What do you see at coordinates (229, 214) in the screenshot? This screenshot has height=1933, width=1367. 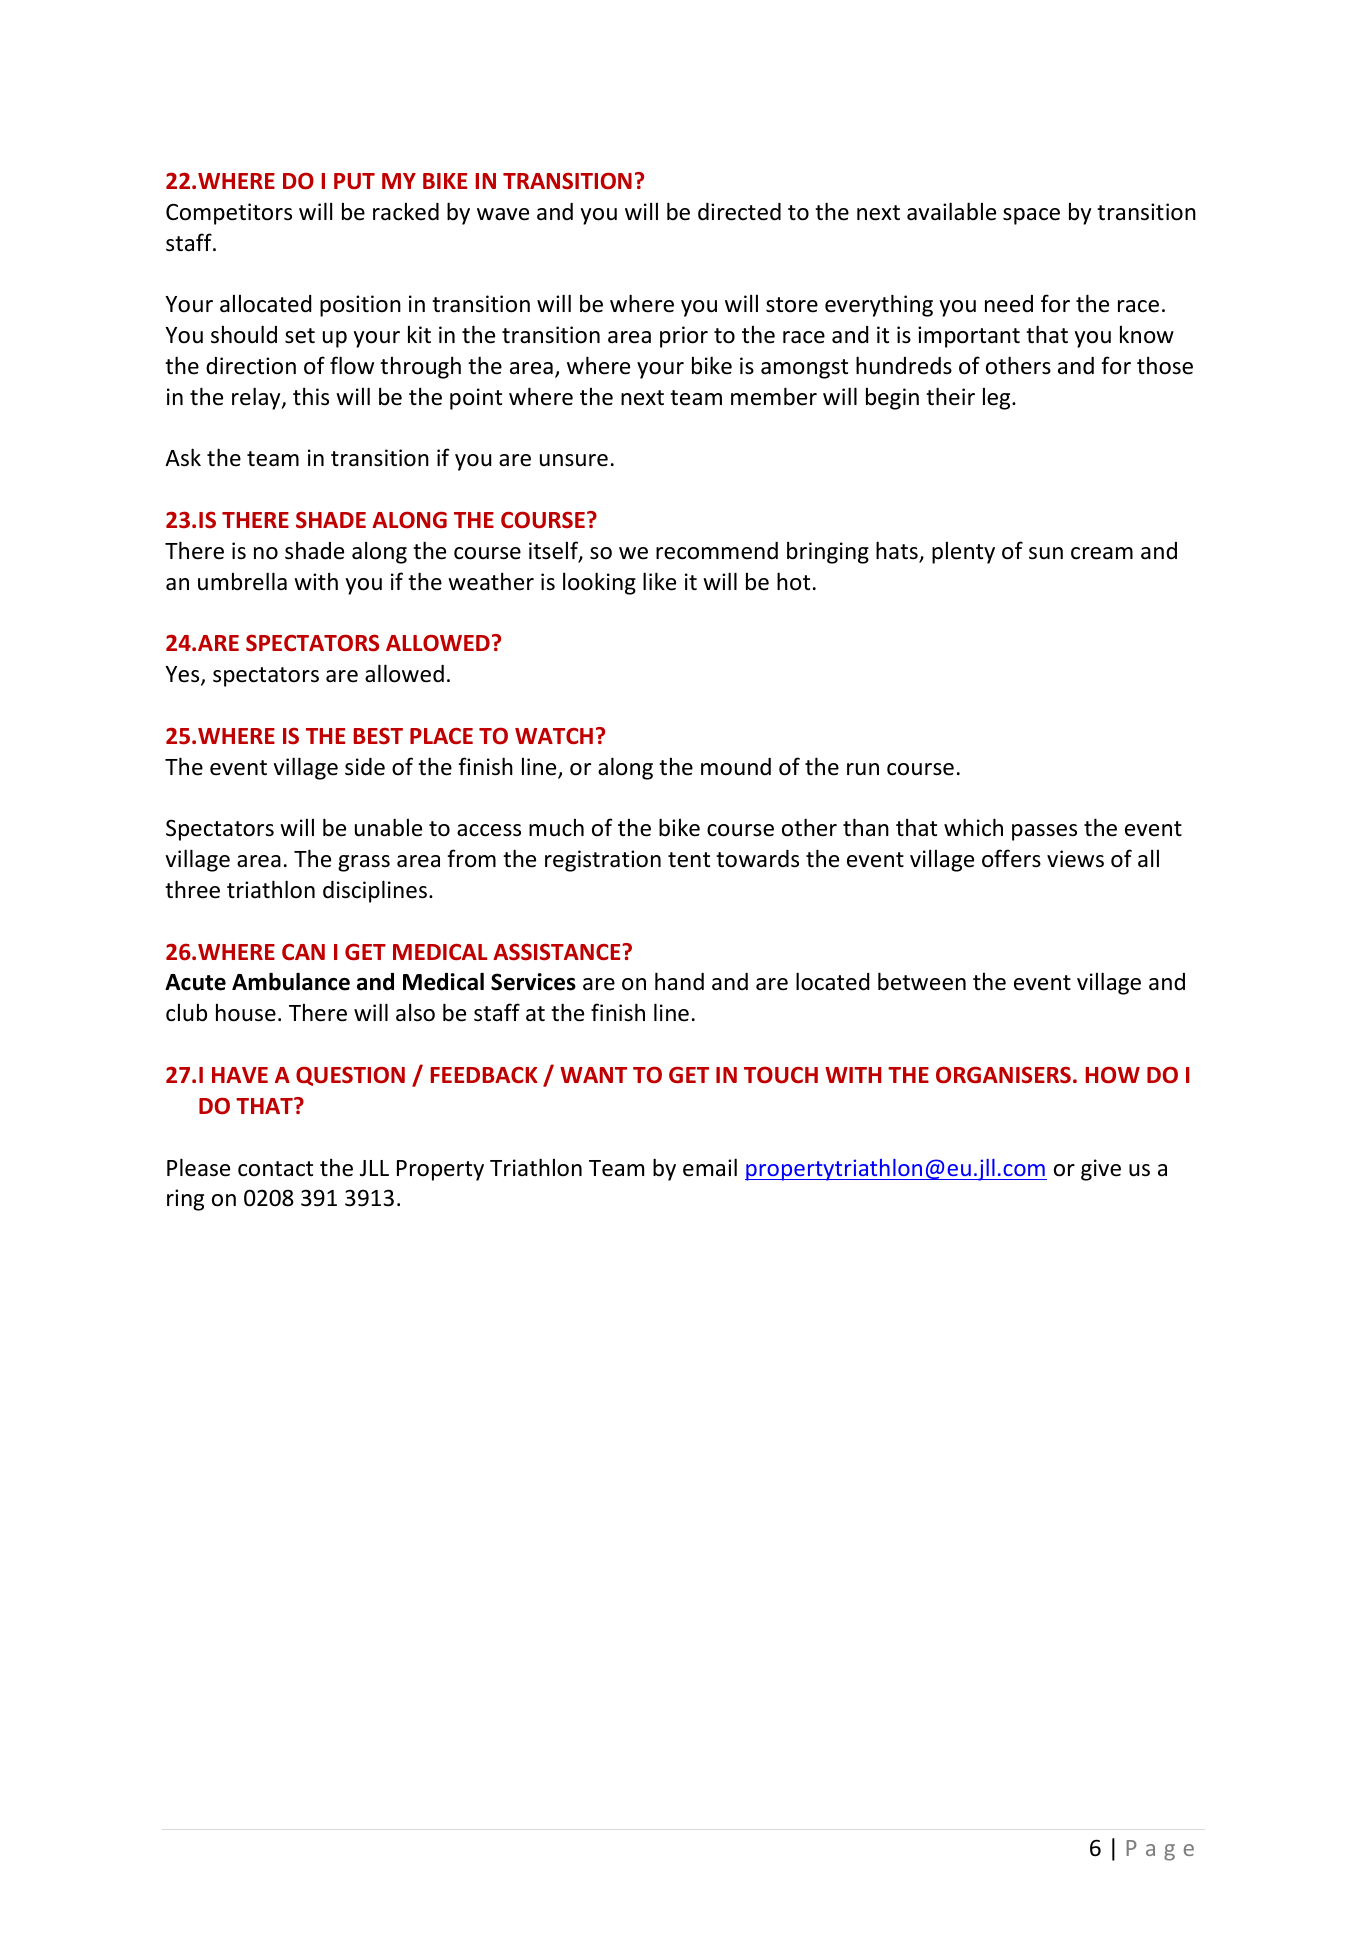 I see `Competitors` at bounding box center [229, 214].
